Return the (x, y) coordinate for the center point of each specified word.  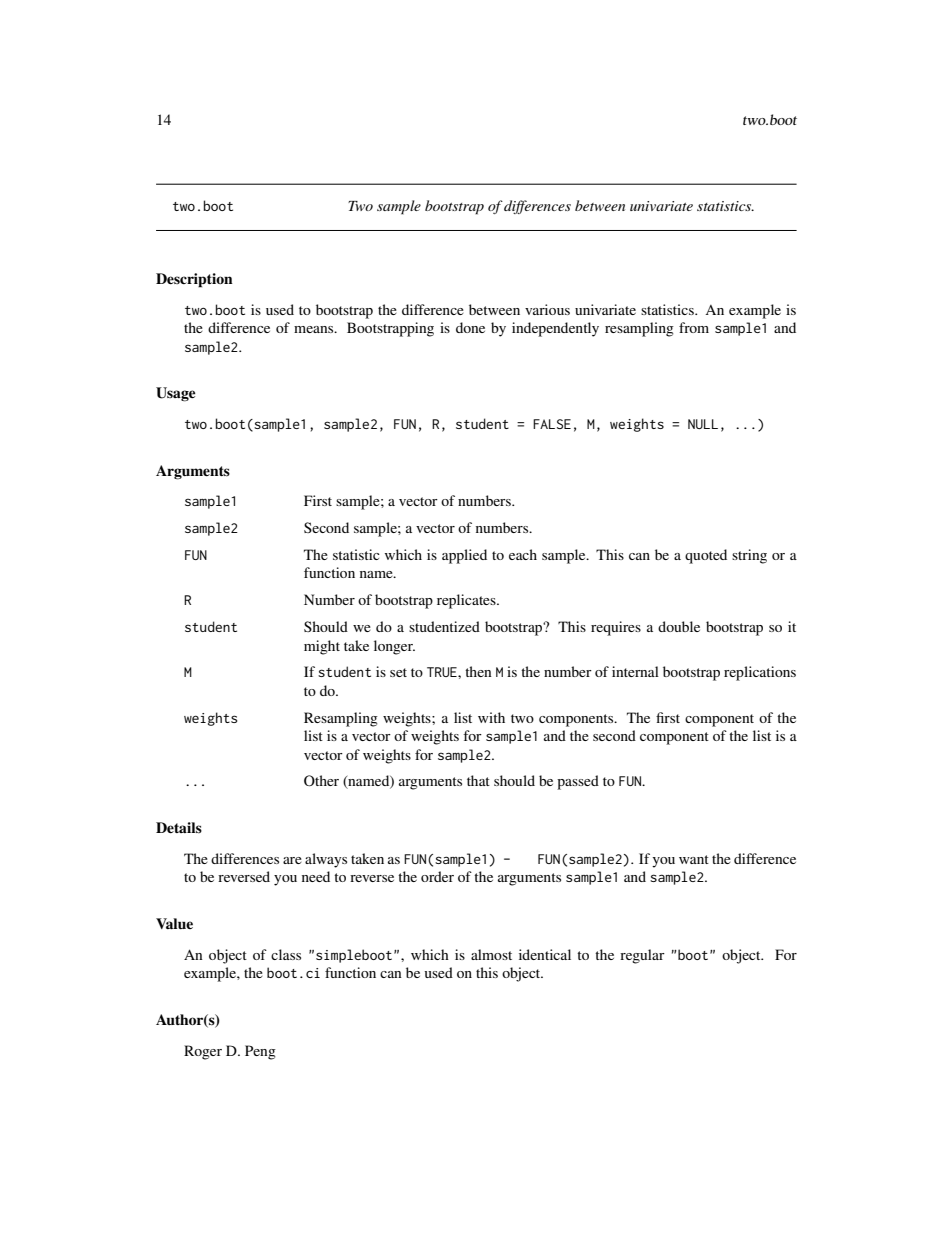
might (322, 647)
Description (194, 280)
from (694, 327)
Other (321, 781)
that (478, 780)
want (694, 859)
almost (491, 954)
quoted (706, 556)
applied (464, 556)
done (470, 327)
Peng (260, 1052)
